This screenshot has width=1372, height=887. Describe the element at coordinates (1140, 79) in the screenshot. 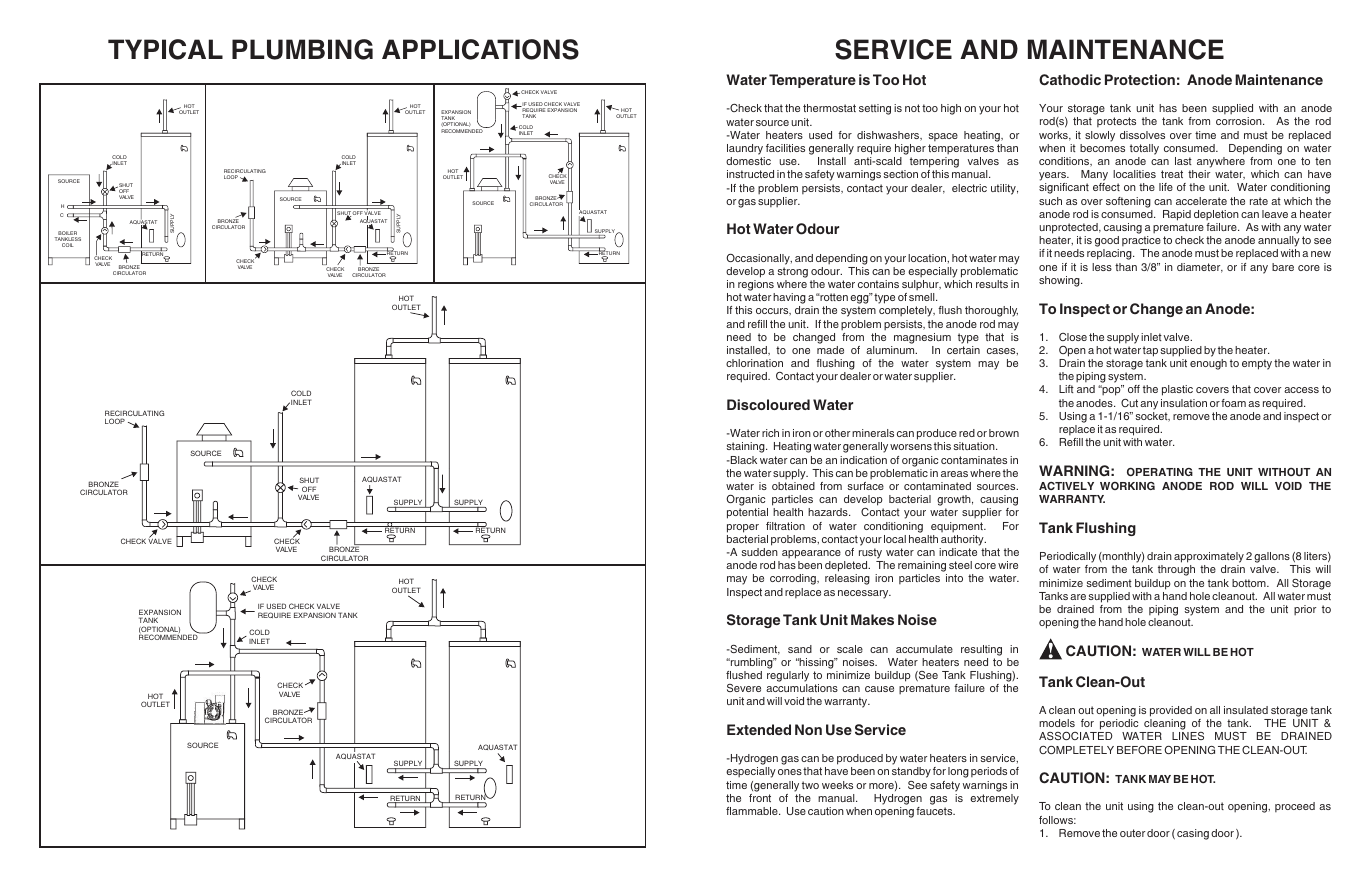

I see `Protection` at that location.
